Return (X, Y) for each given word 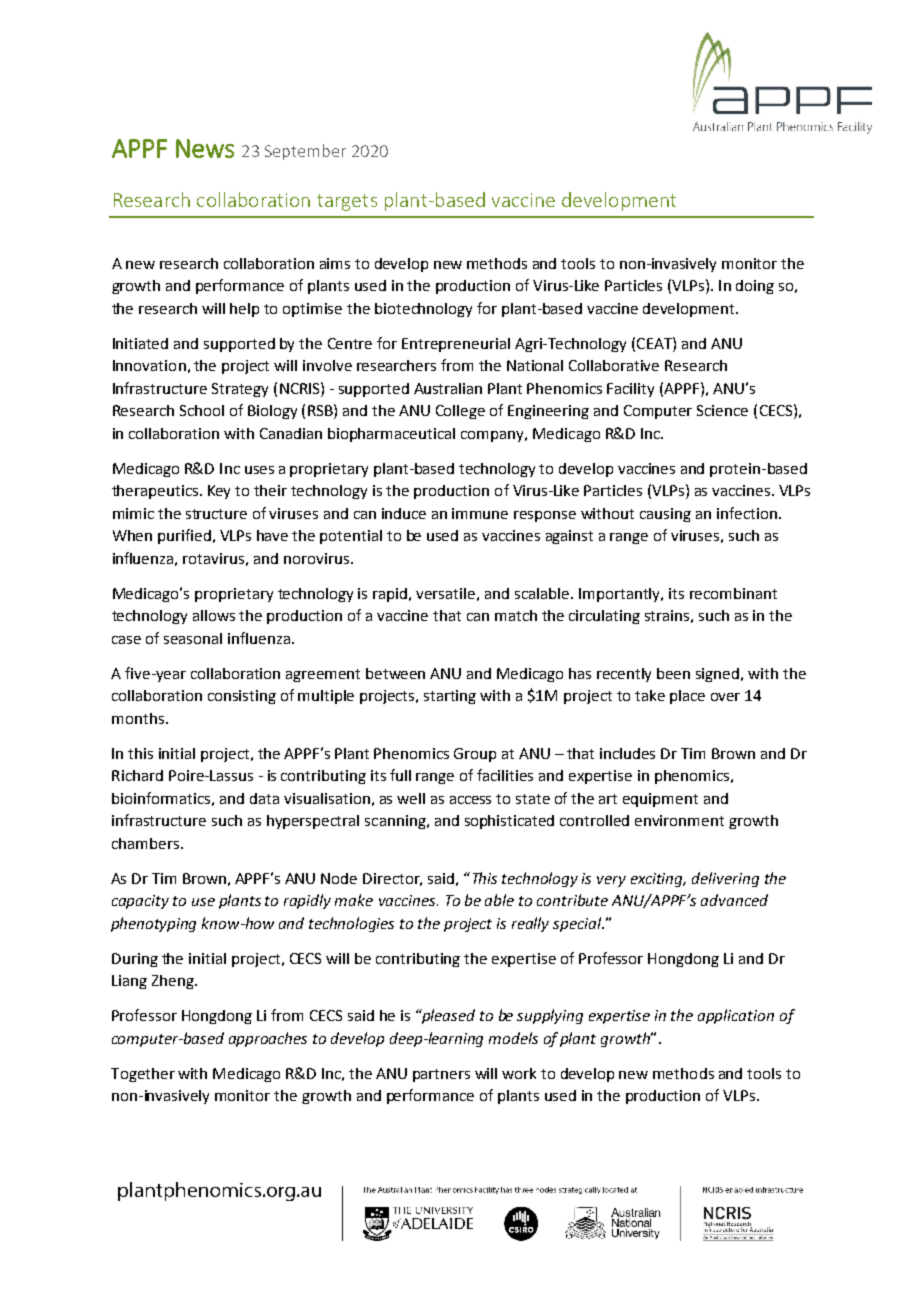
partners (441, 1075)
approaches (268, 1039)
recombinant (733, 593)
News (205, 148)
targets (347, 202)
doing (755, 287)
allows (214, 615)
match (516, 615)
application (736, 1016)
